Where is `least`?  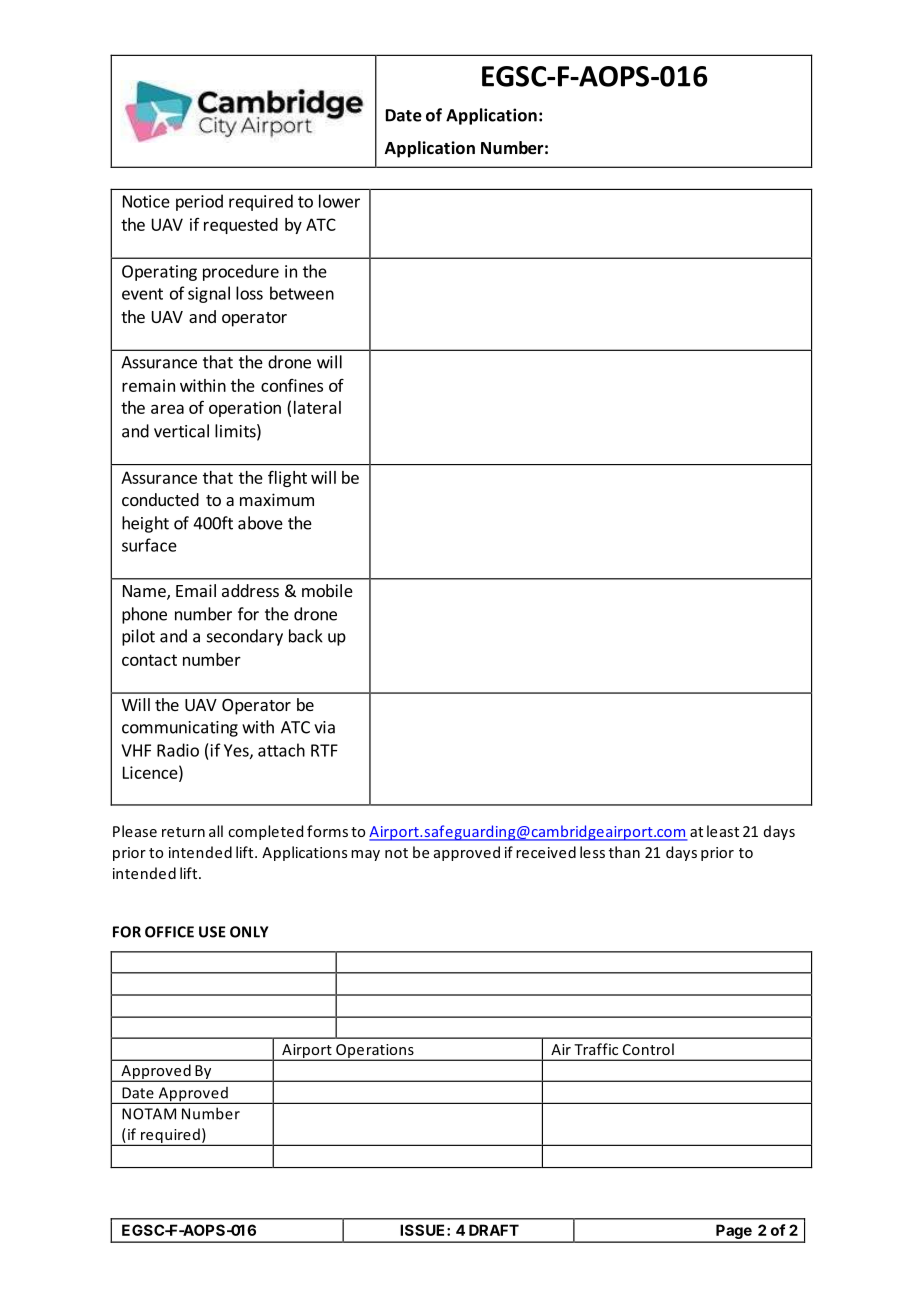
least is located at coordinates (723, 831).
